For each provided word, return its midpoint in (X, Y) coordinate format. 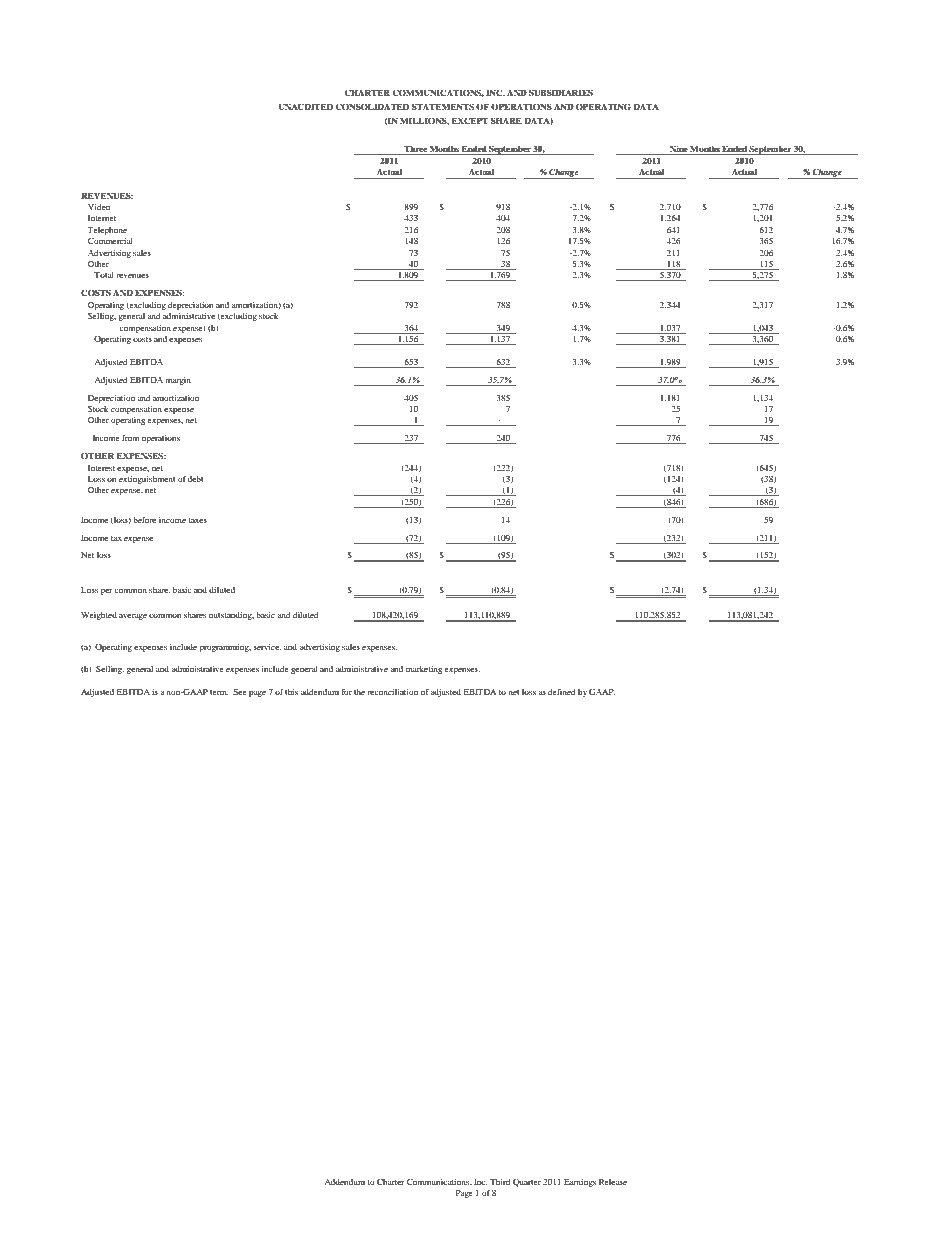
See (240, 692)
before (144, 519)
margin (178, 381)
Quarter (527, 1183)
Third (500, 1182)
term (219, 692)
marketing (424, 670)
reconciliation (392, 692)
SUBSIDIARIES (561, 92)
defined (562, 691)
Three (415, 148)
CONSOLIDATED (372, 106)
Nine (679, 150)
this (291, 692)
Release (613, 1182)
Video (99, 207)
